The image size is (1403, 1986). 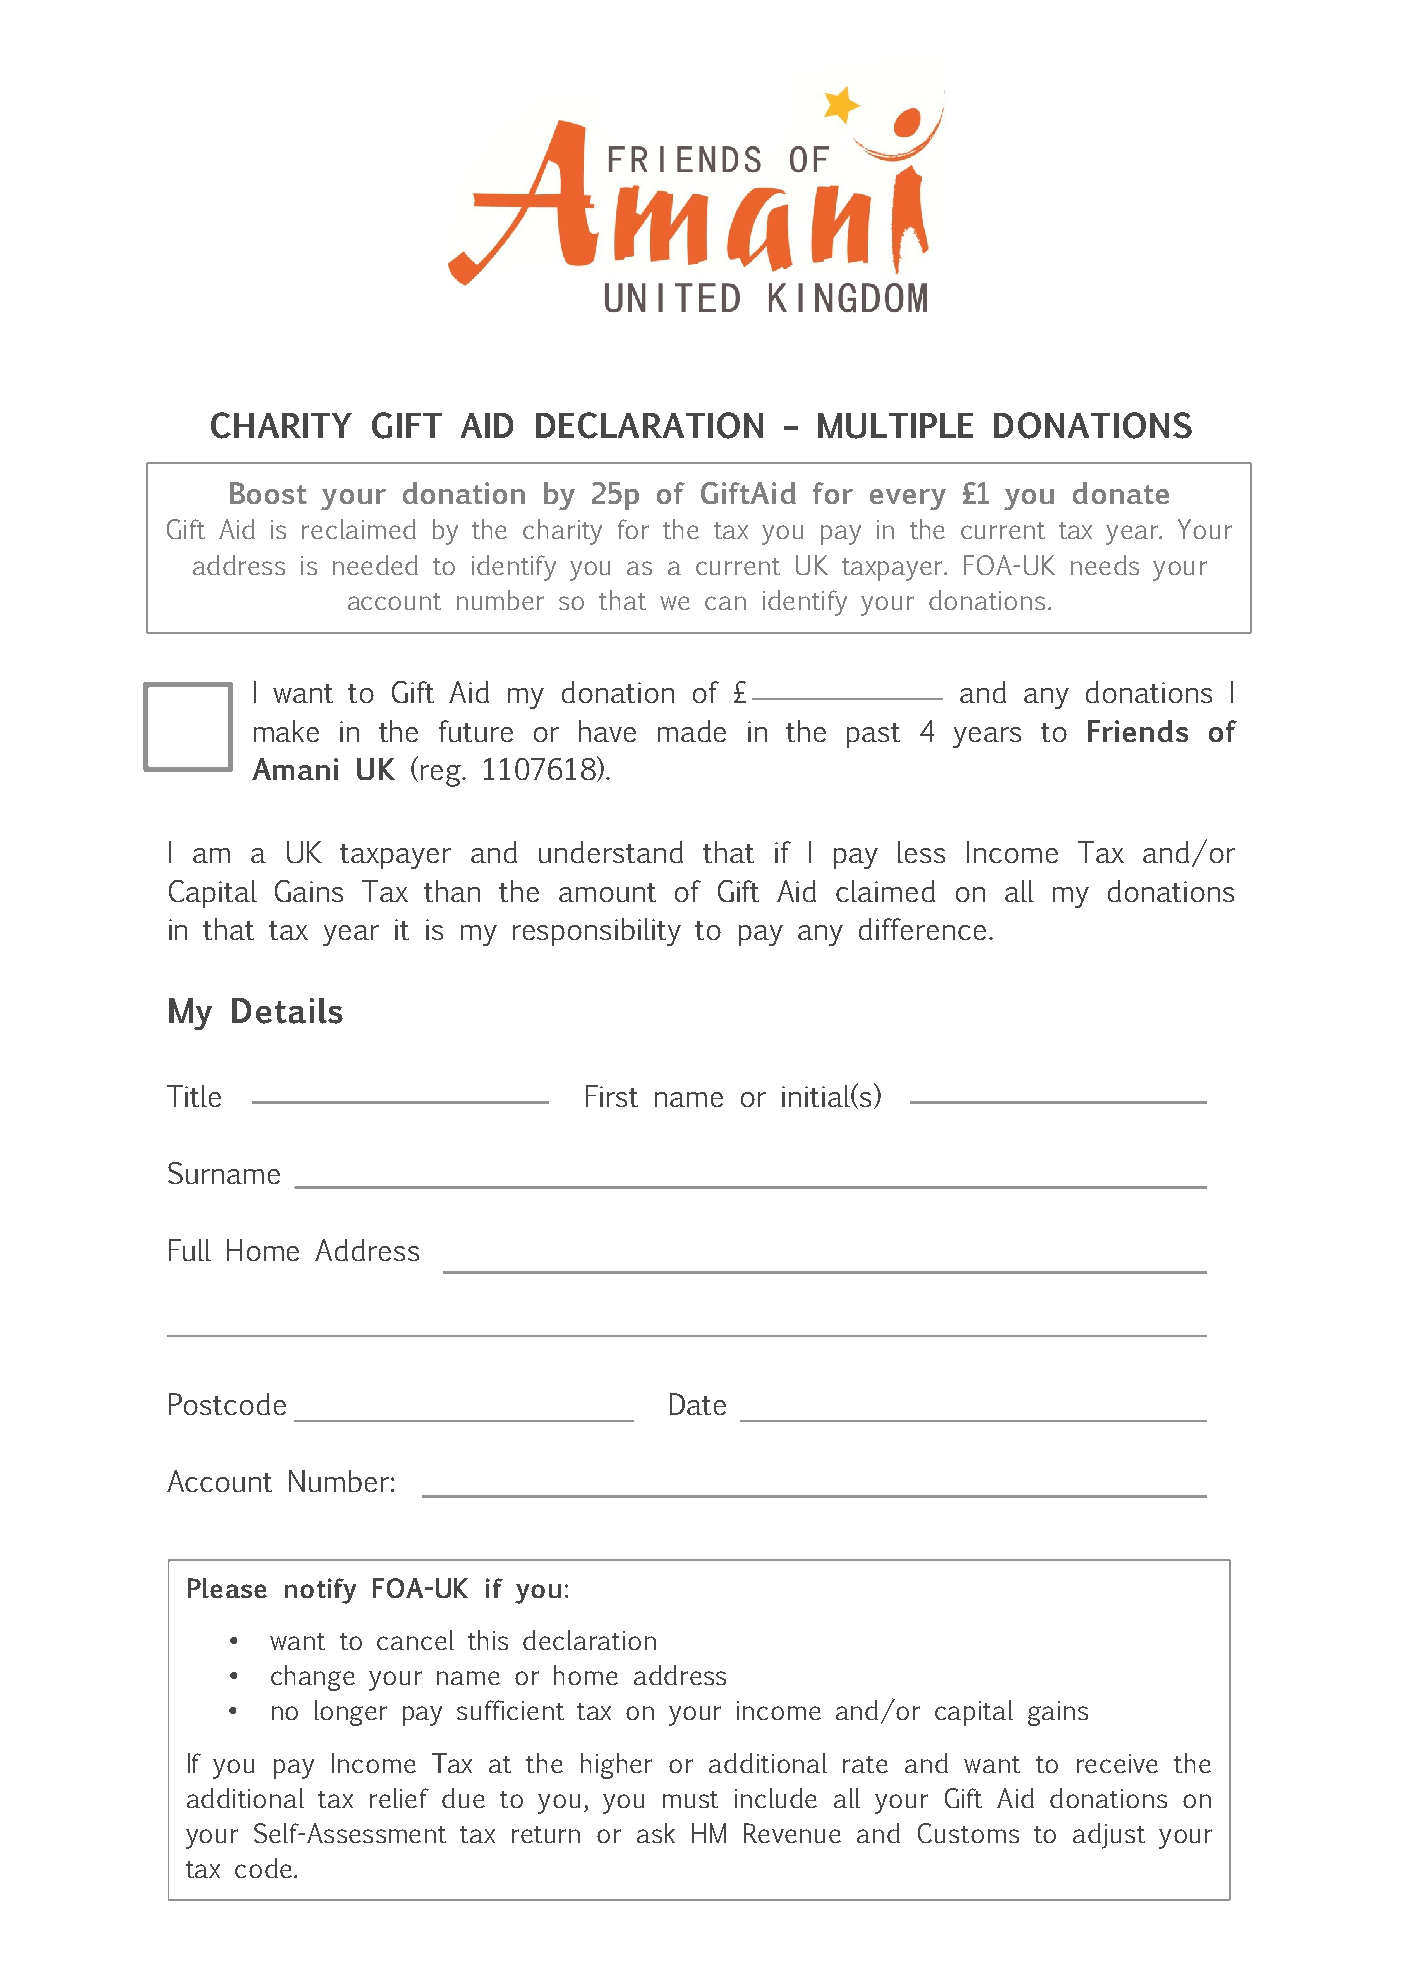 What do you see at coordinates (268, 493) in the screenshot?
I see `Boost` at bounding box center [268, 493].
